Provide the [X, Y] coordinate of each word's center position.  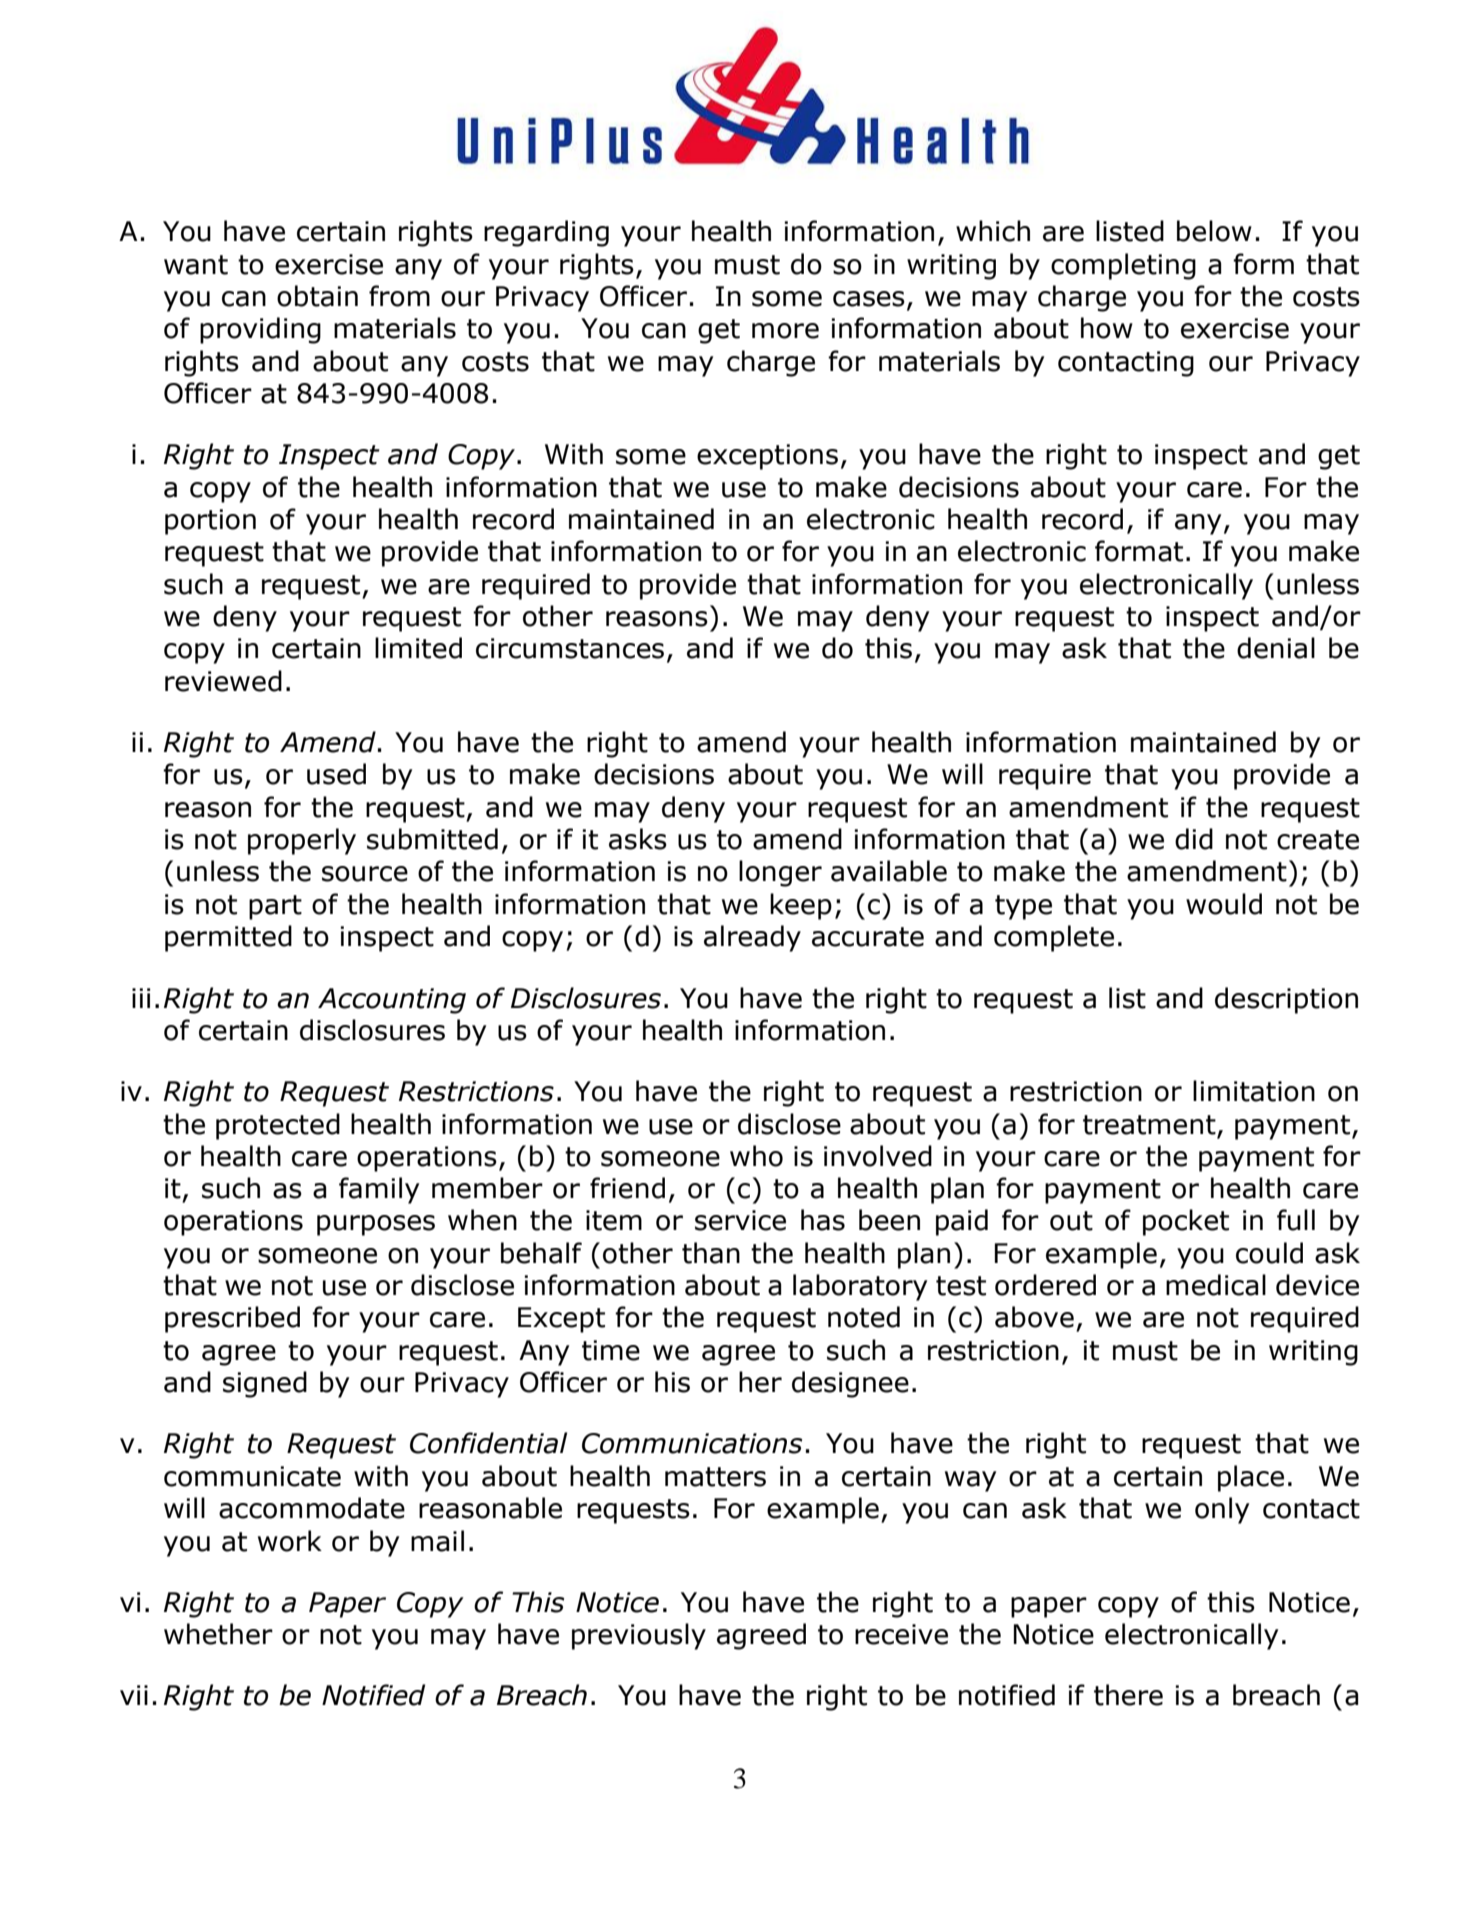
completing [1123, 266]
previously [639, 1636]
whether [218, 1634]
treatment [1149, 1125]
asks [638, 839]
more [785, 331]
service [740, 1220]
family [379, 1190]
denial [1276, 648]
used [336, 774]
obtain [317, 296]
